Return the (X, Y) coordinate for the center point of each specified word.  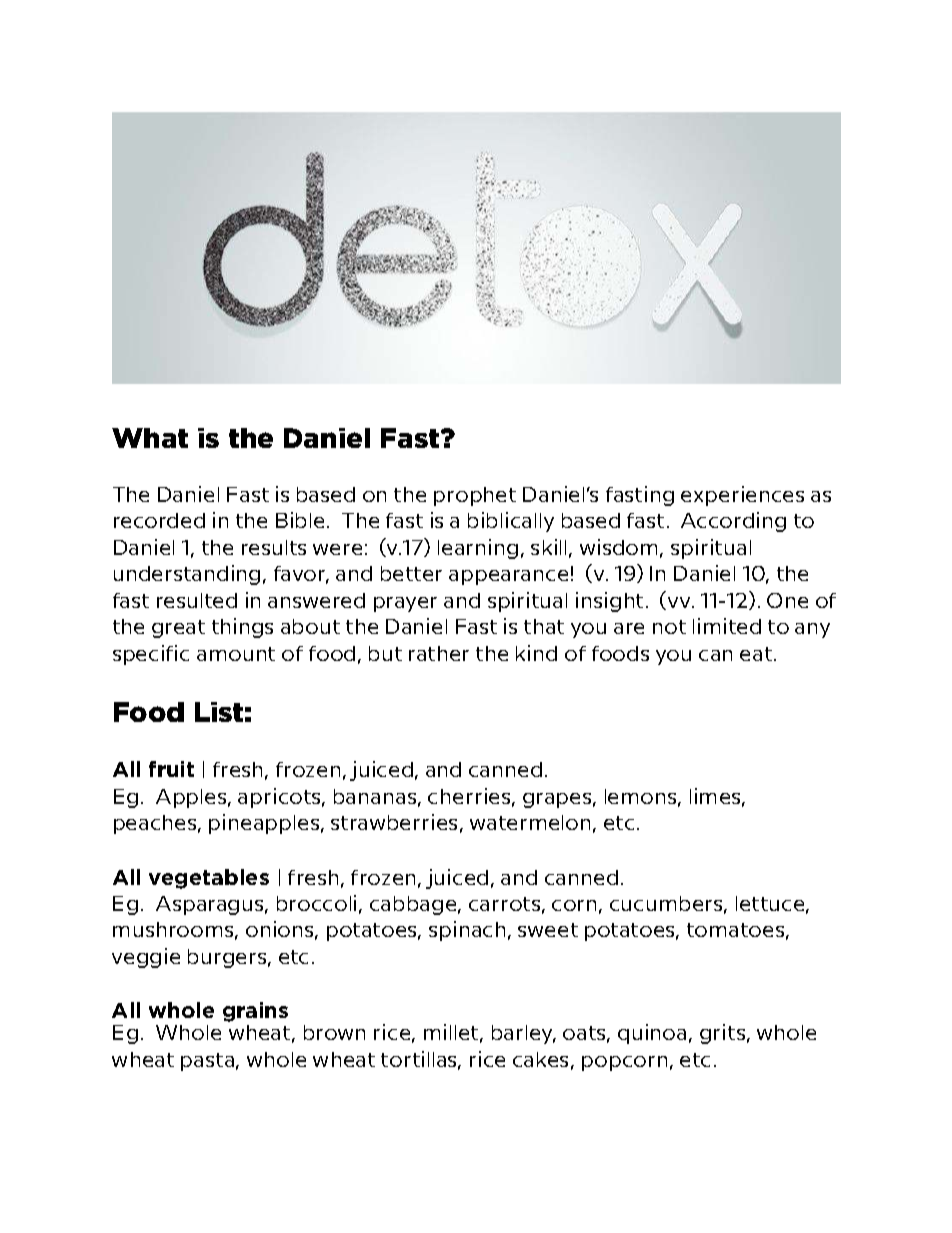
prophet (475, 496)
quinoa (652, 1034)
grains (255, 1012)
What (150, 438)
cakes (540, 1059)
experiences (742, 496)
